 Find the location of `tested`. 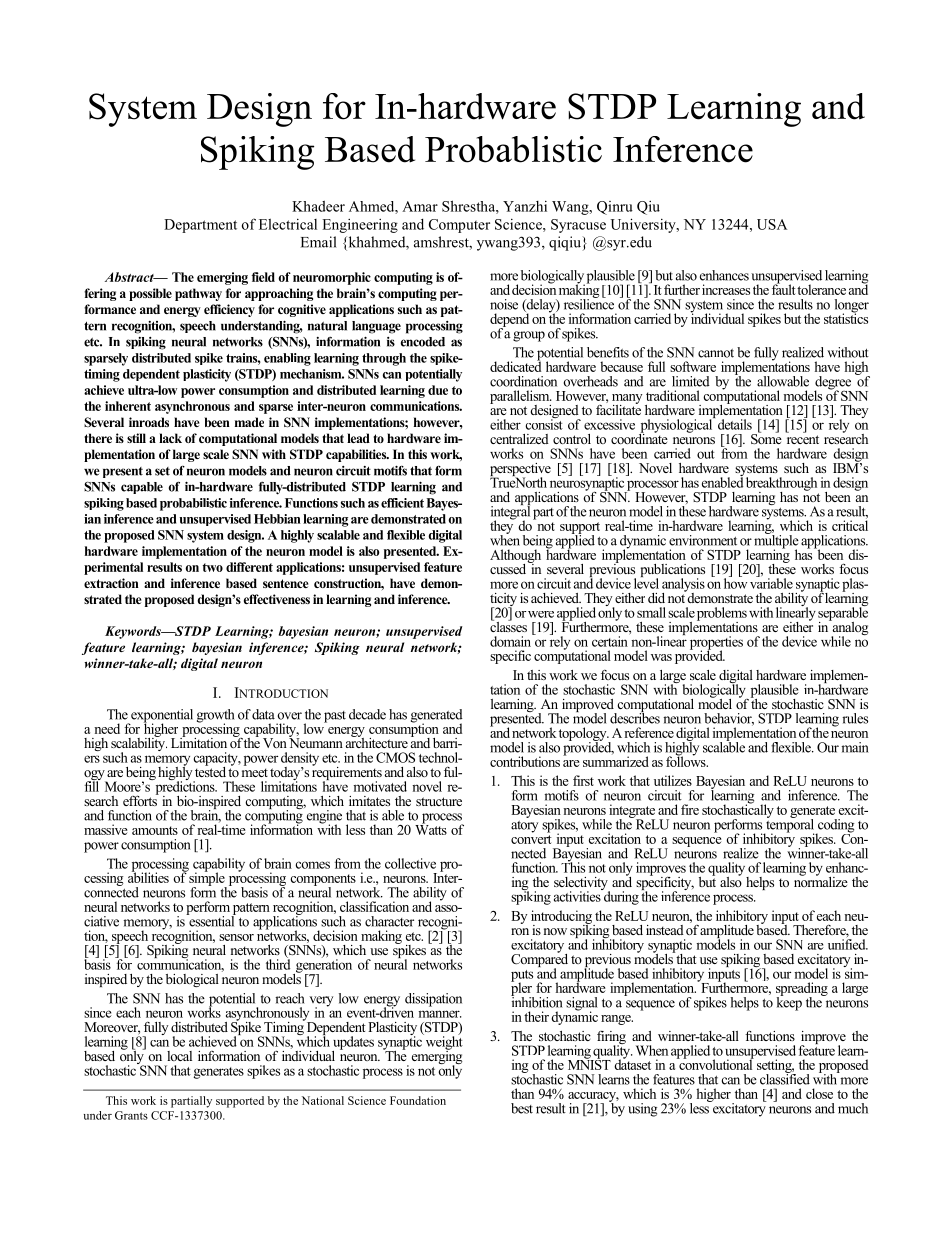

tested is located at coordinates (210, 770).
